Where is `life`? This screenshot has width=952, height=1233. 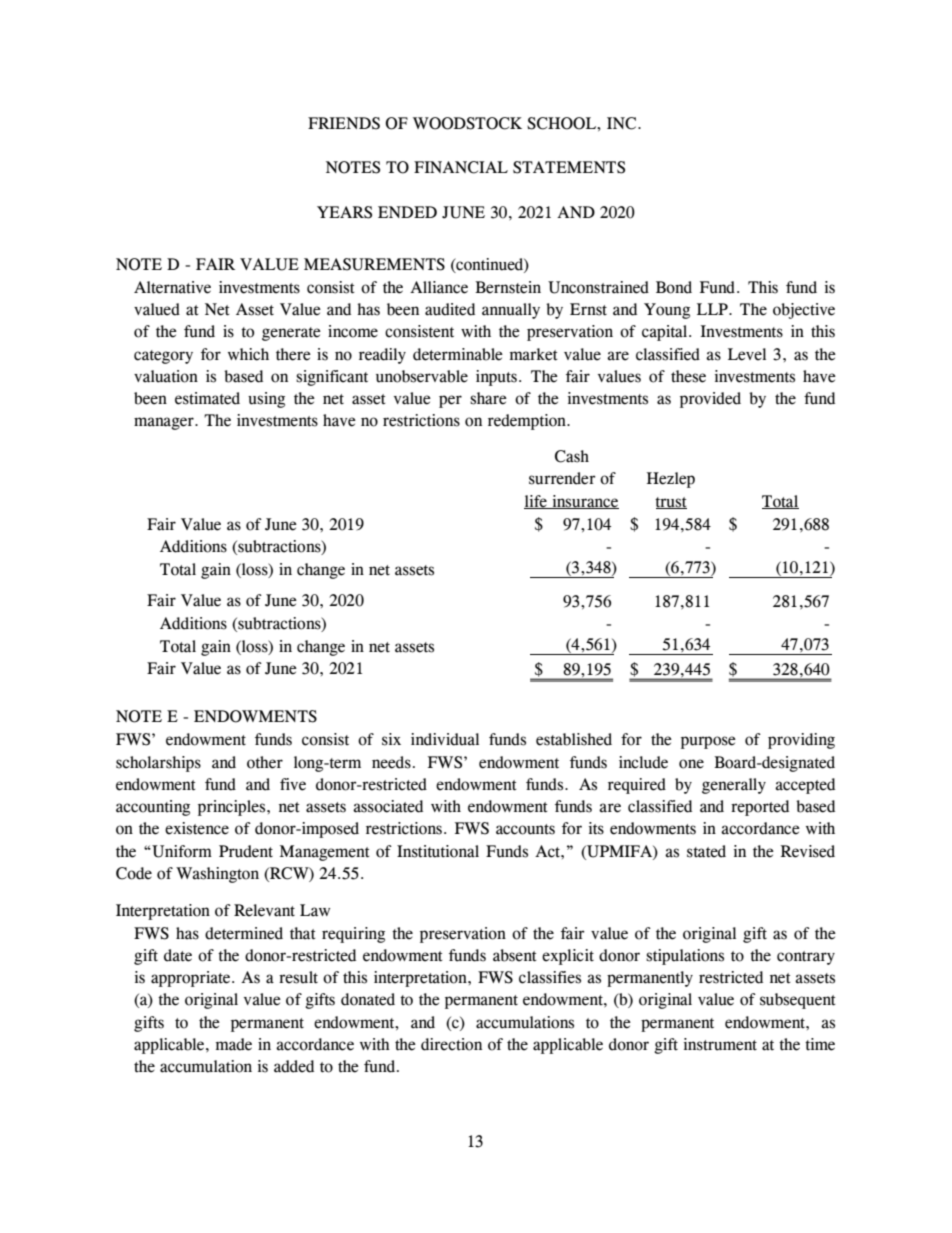 life is located at coordinates (536, 502).
